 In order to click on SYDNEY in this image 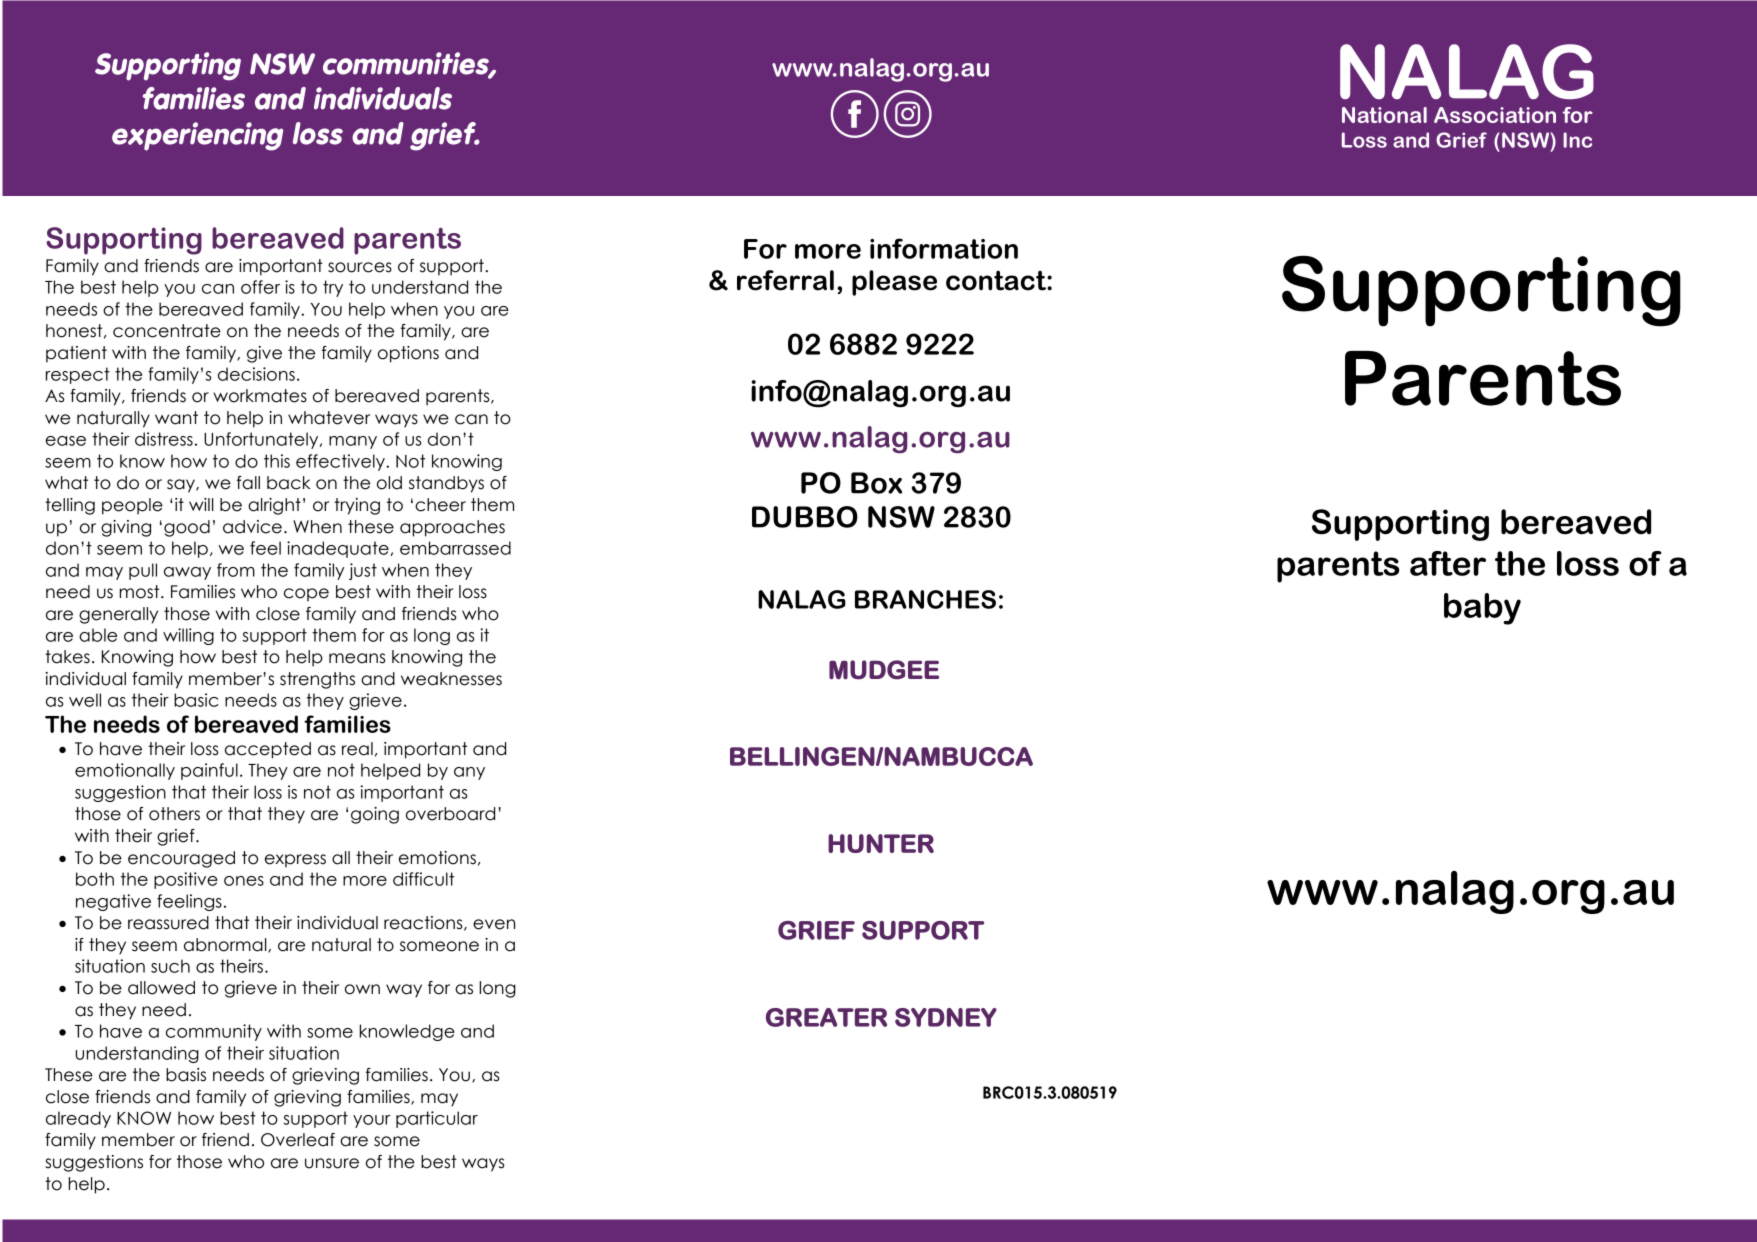, I will do `click(946, 1017)`.
